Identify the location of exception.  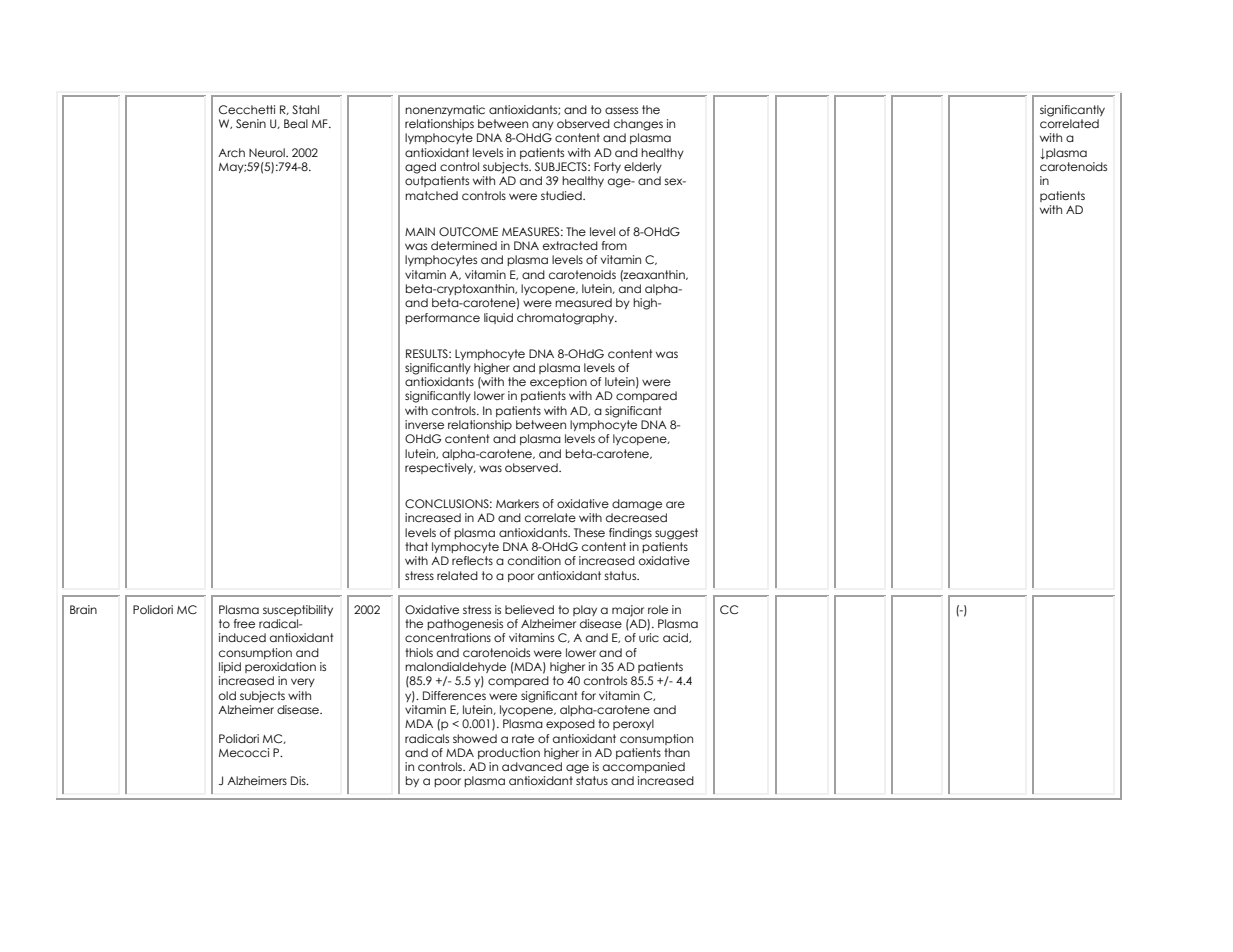
(558, 382).
